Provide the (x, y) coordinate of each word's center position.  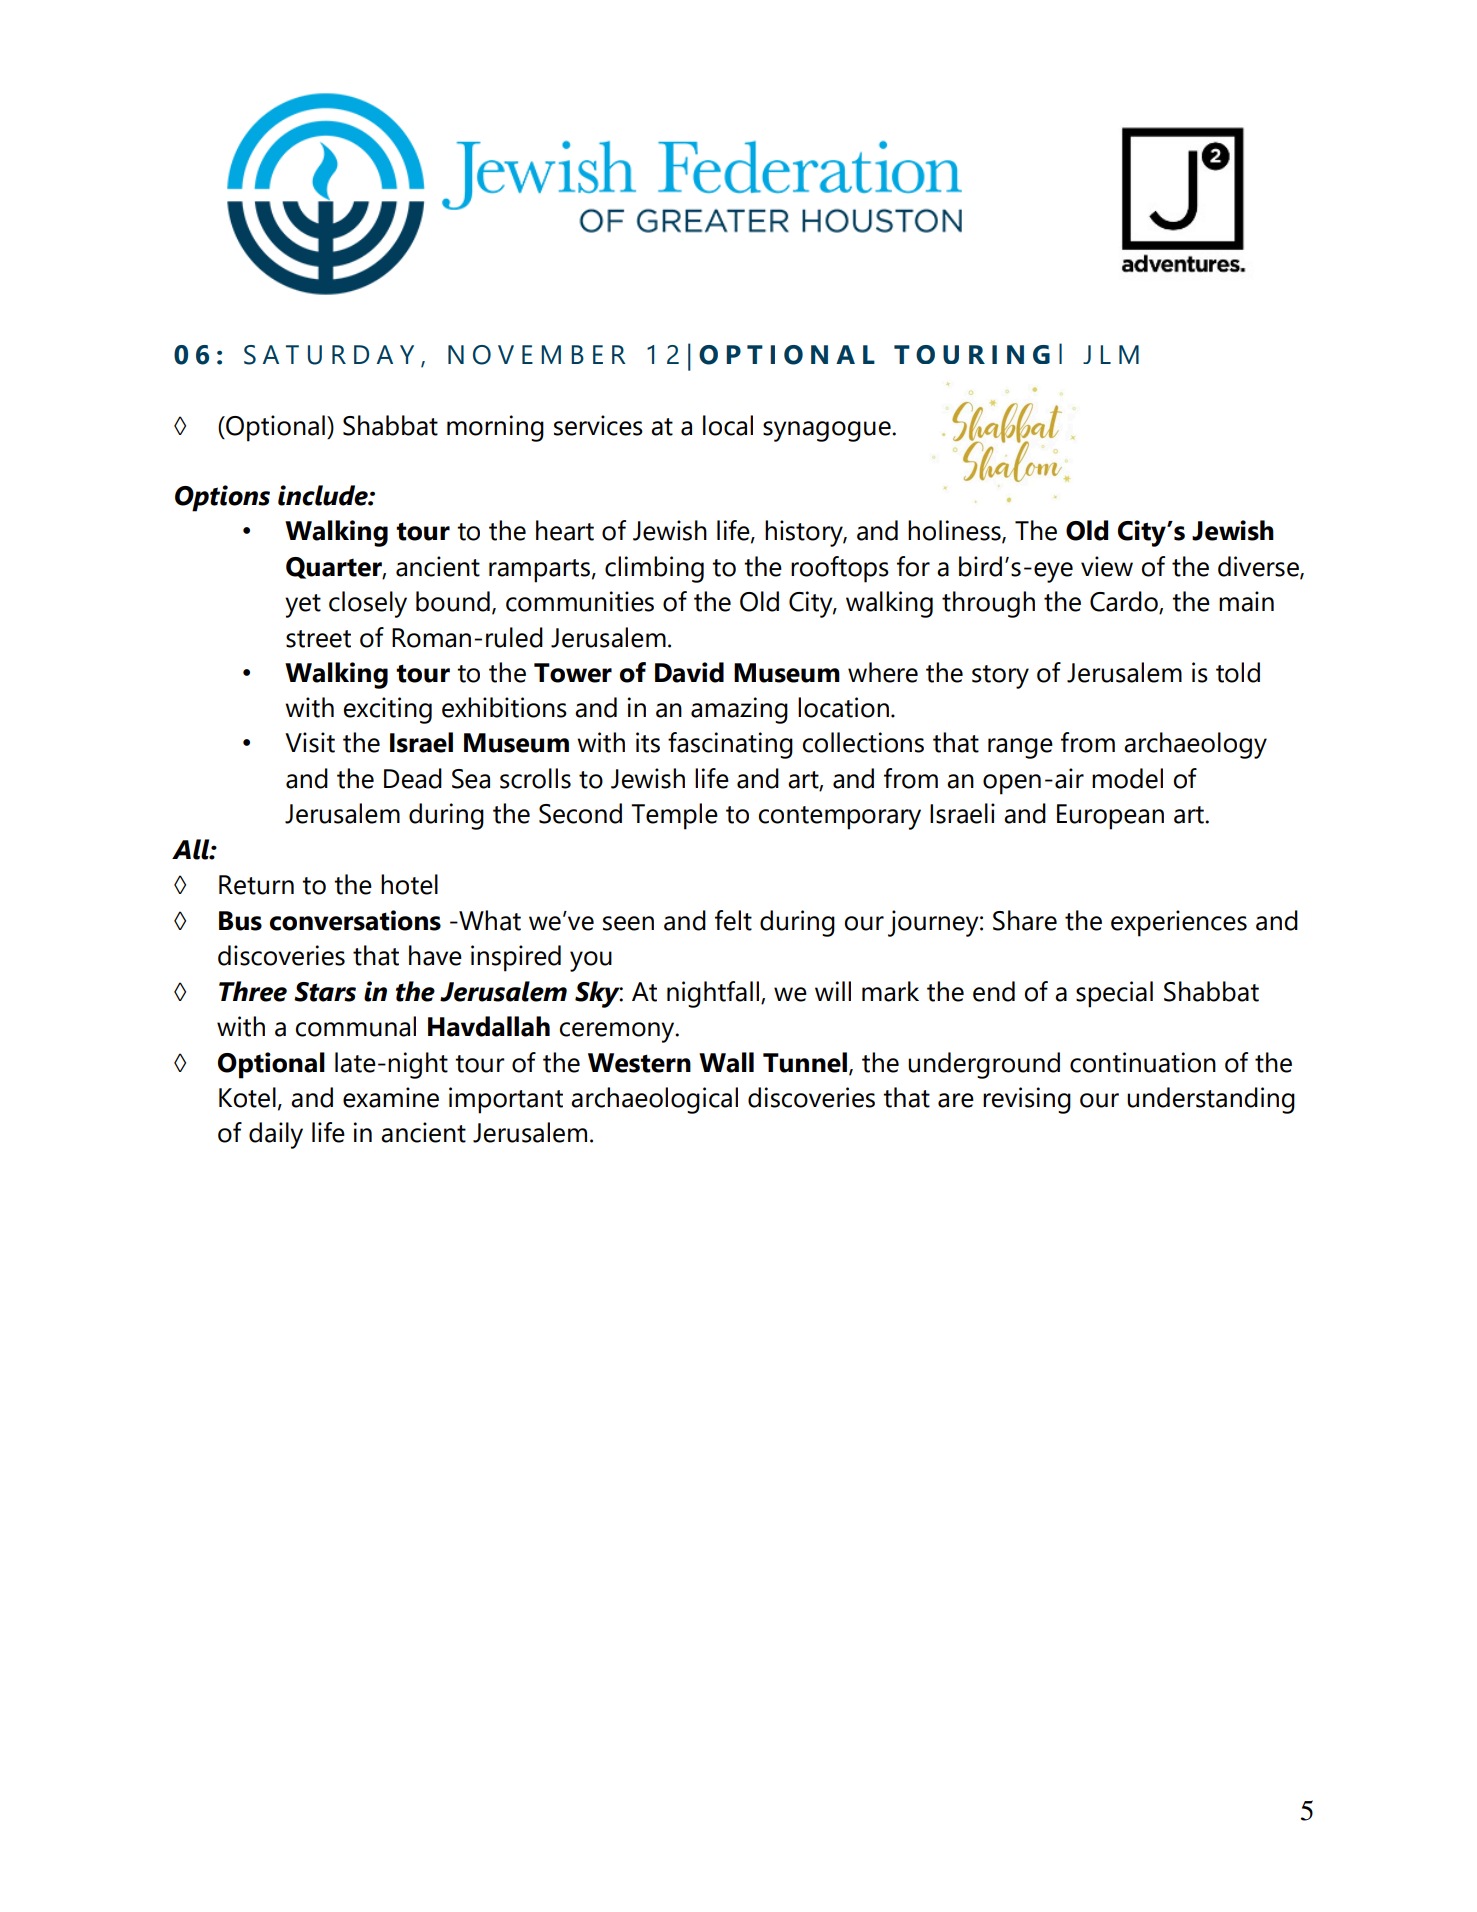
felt (733, 920)
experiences (1179, 923)
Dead (413, 778)
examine (391, 1097)
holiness (955, 531)
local (728, 425)
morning (495, 428)
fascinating (730, 745)
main (1246, 601)
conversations (355, 920)
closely (368, 604)
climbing (654, 569)
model (1127, 778)
